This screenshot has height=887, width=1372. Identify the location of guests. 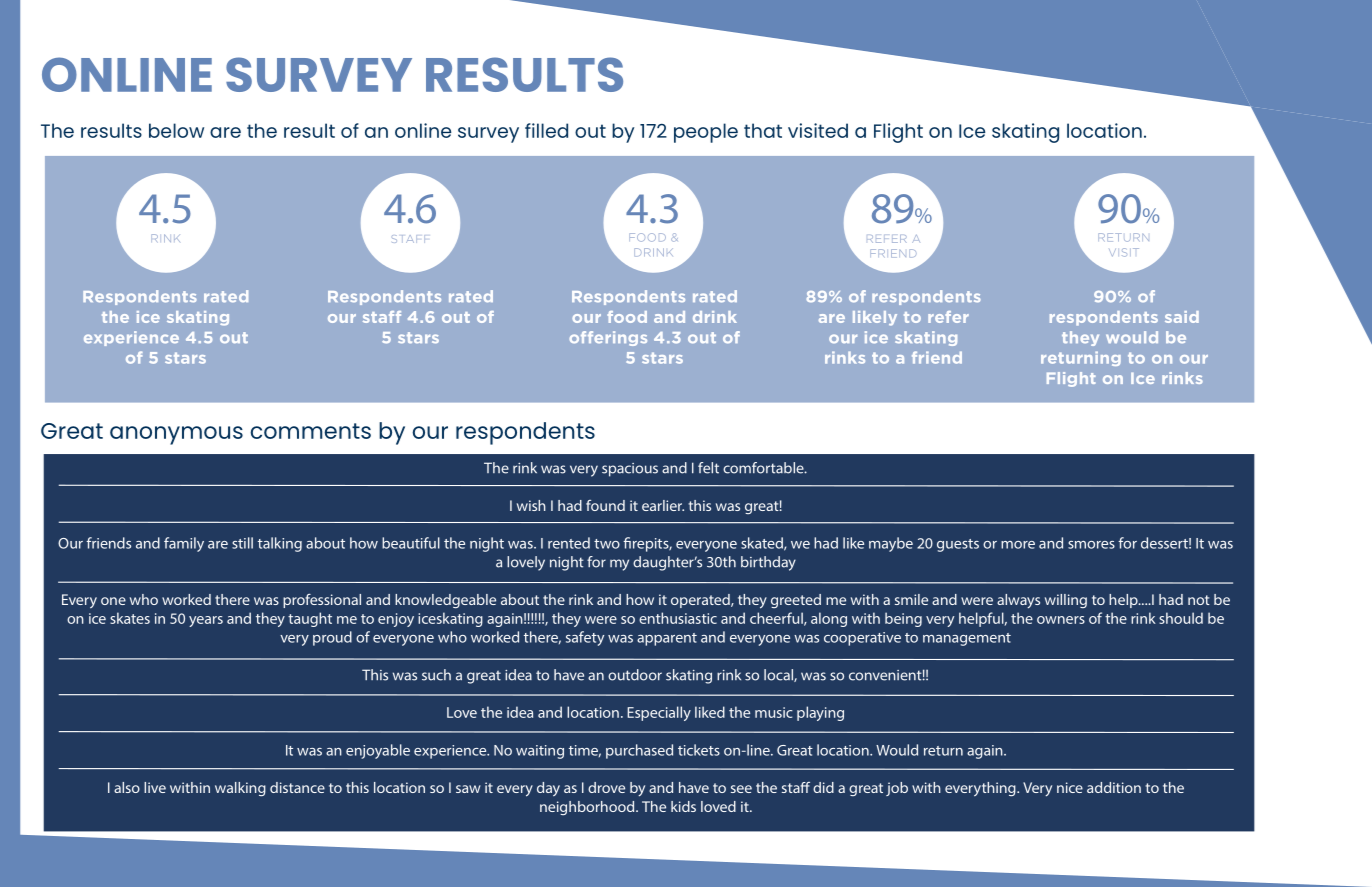
(958, 545).
